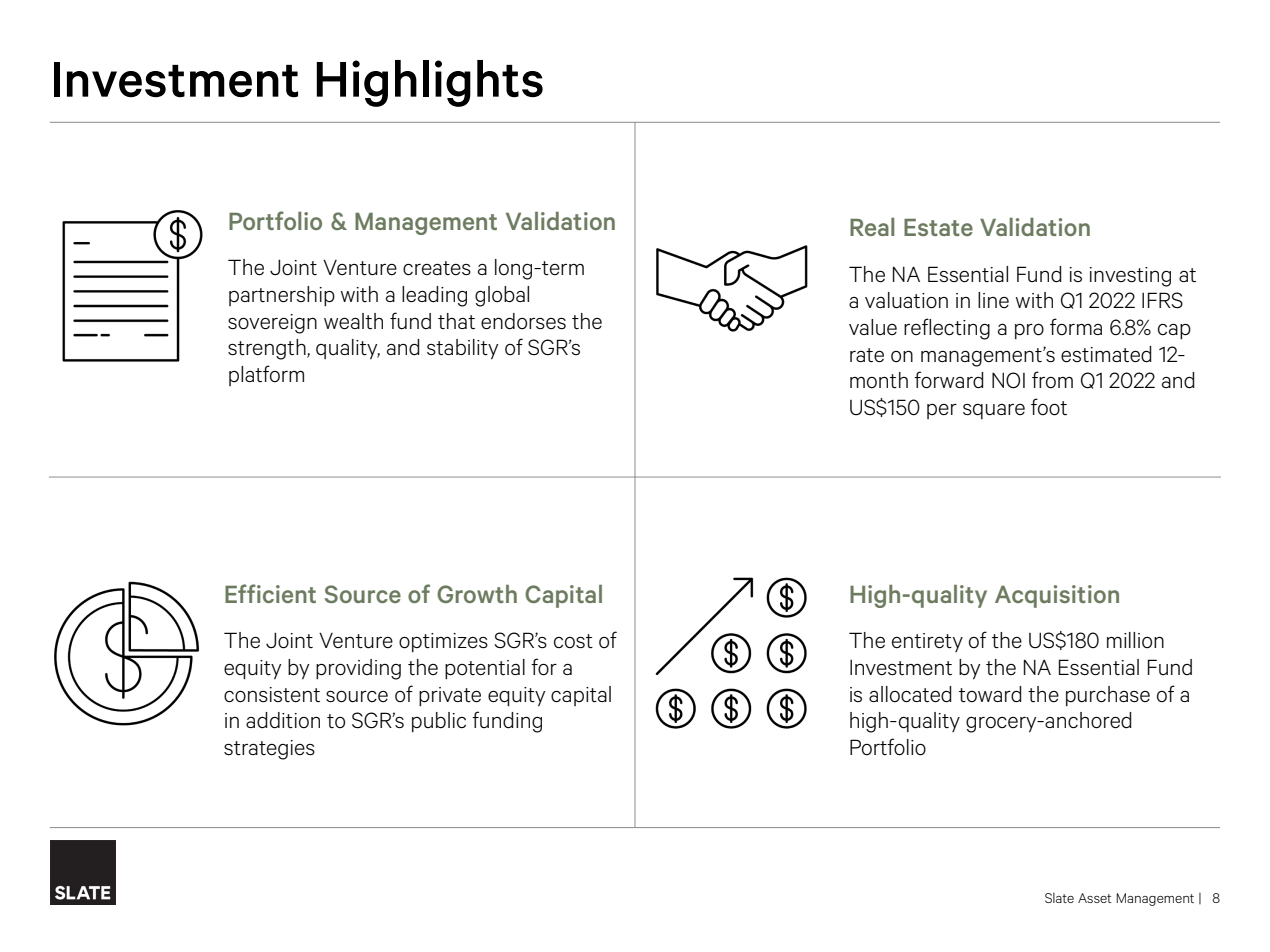 This screenshot has height=952, width=1270. Describe the element at coordinates (439, 722) in the screenshot. I see `public` at that location.
